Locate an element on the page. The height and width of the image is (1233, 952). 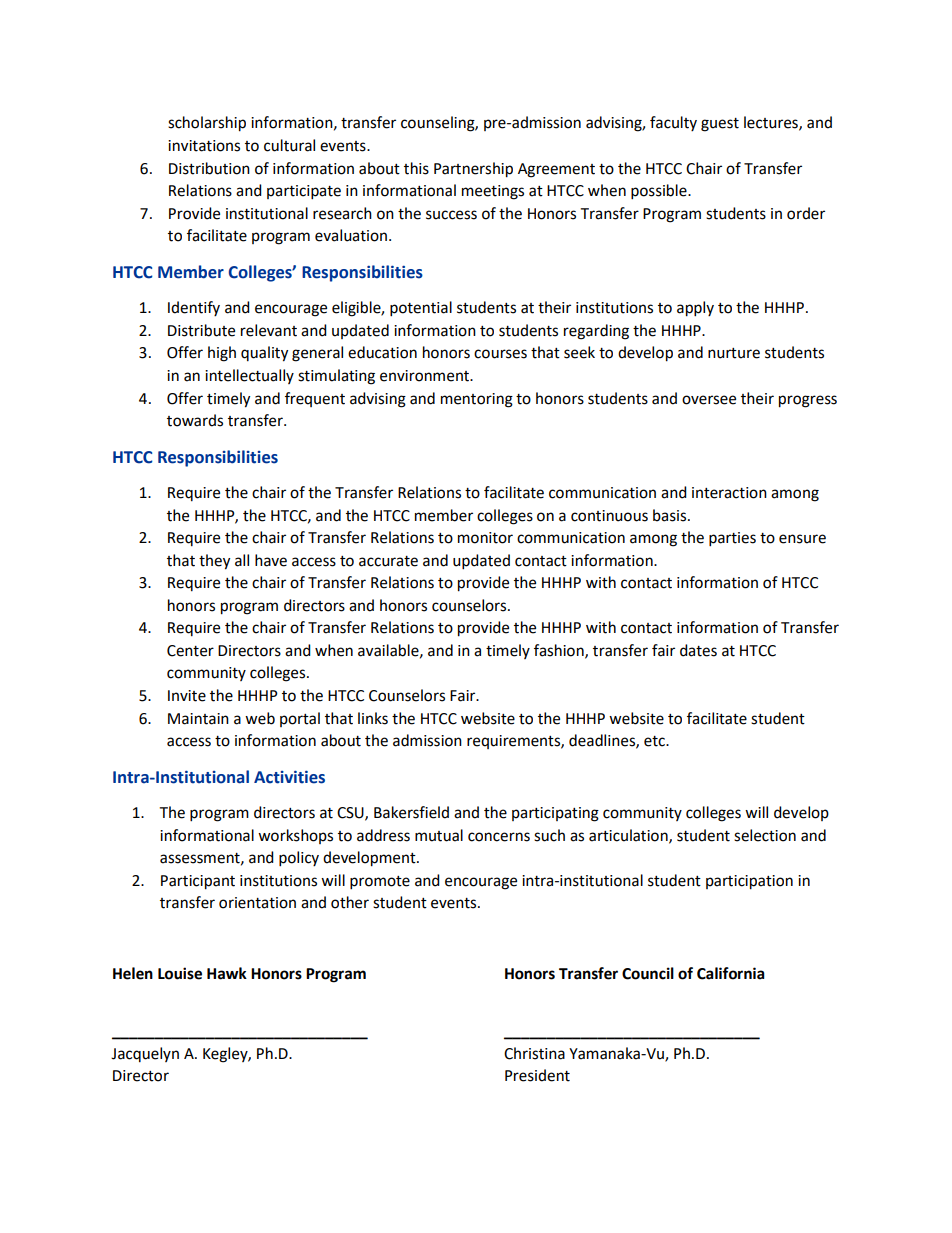
etc is located at coordinates (655, 741).
